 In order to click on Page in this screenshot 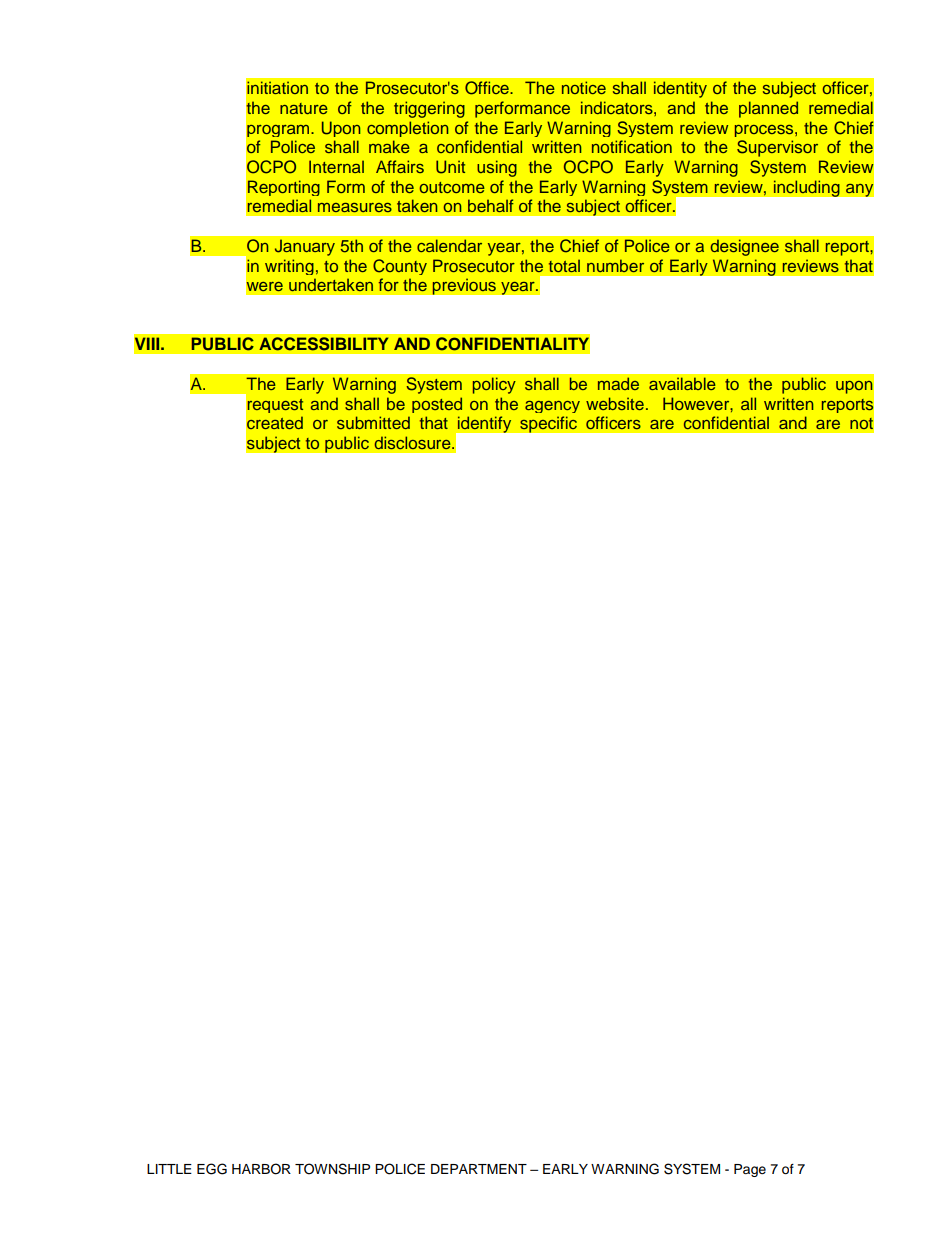, I will do `click(750, 1170)`.
